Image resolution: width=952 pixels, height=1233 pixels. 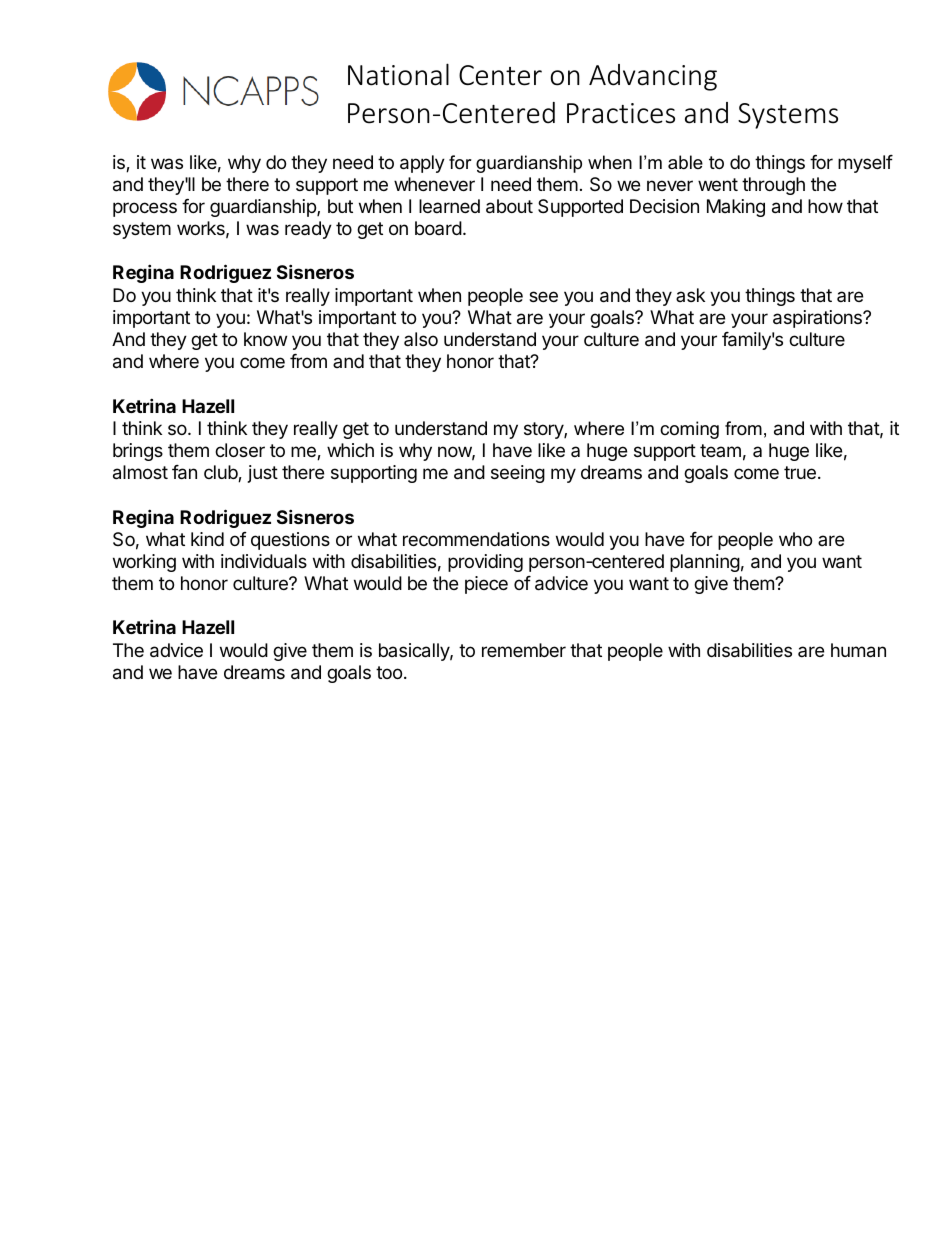 I want to click on ready, so click(x=308, y=230).
